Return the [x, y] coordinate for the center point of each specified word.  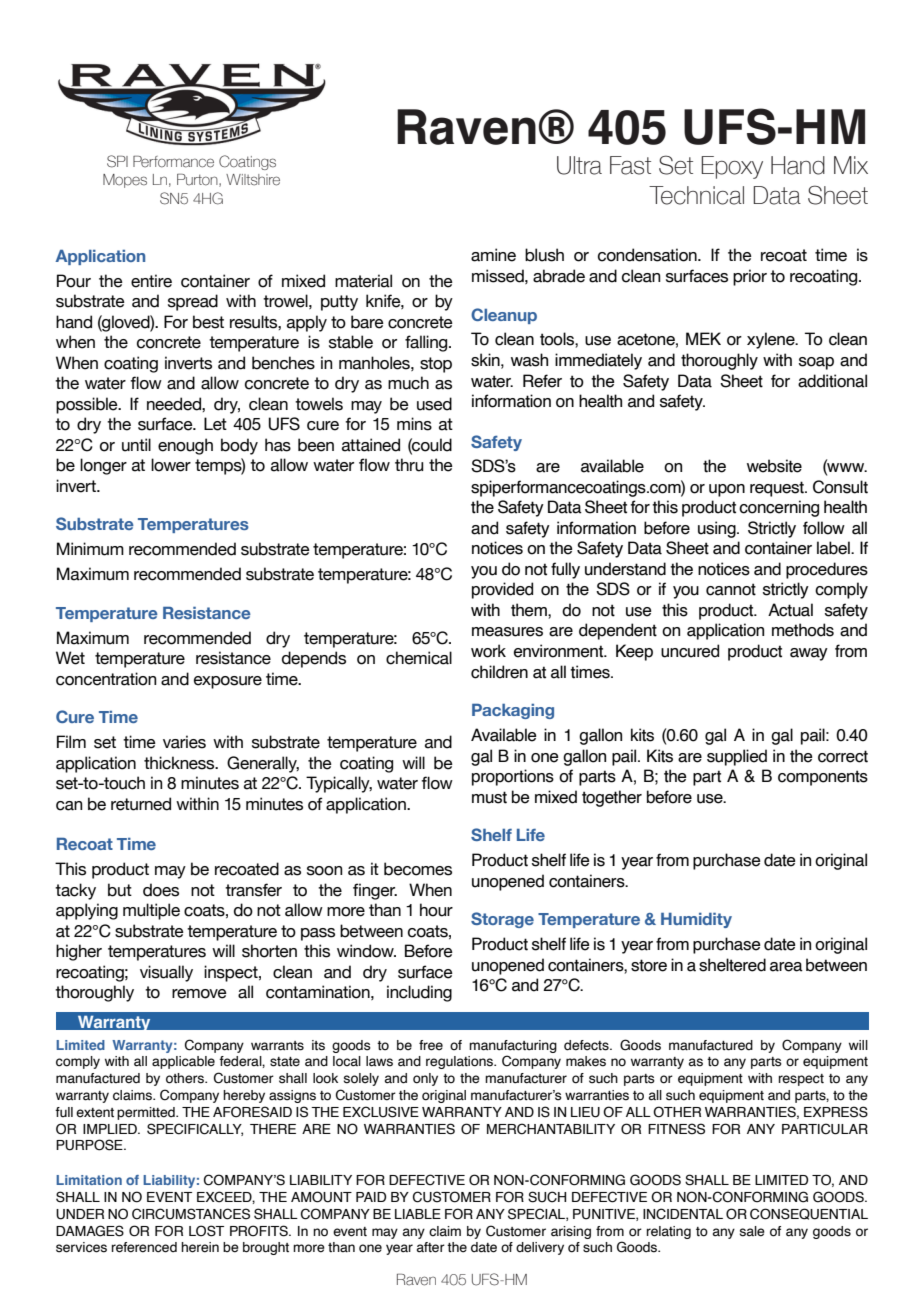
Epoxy [732, 167]
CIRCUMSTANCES [191, 1214]
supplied [737, 757]
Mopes [125, 181]
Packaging [513, 711]
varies [184, 742]
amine [493, 255]
